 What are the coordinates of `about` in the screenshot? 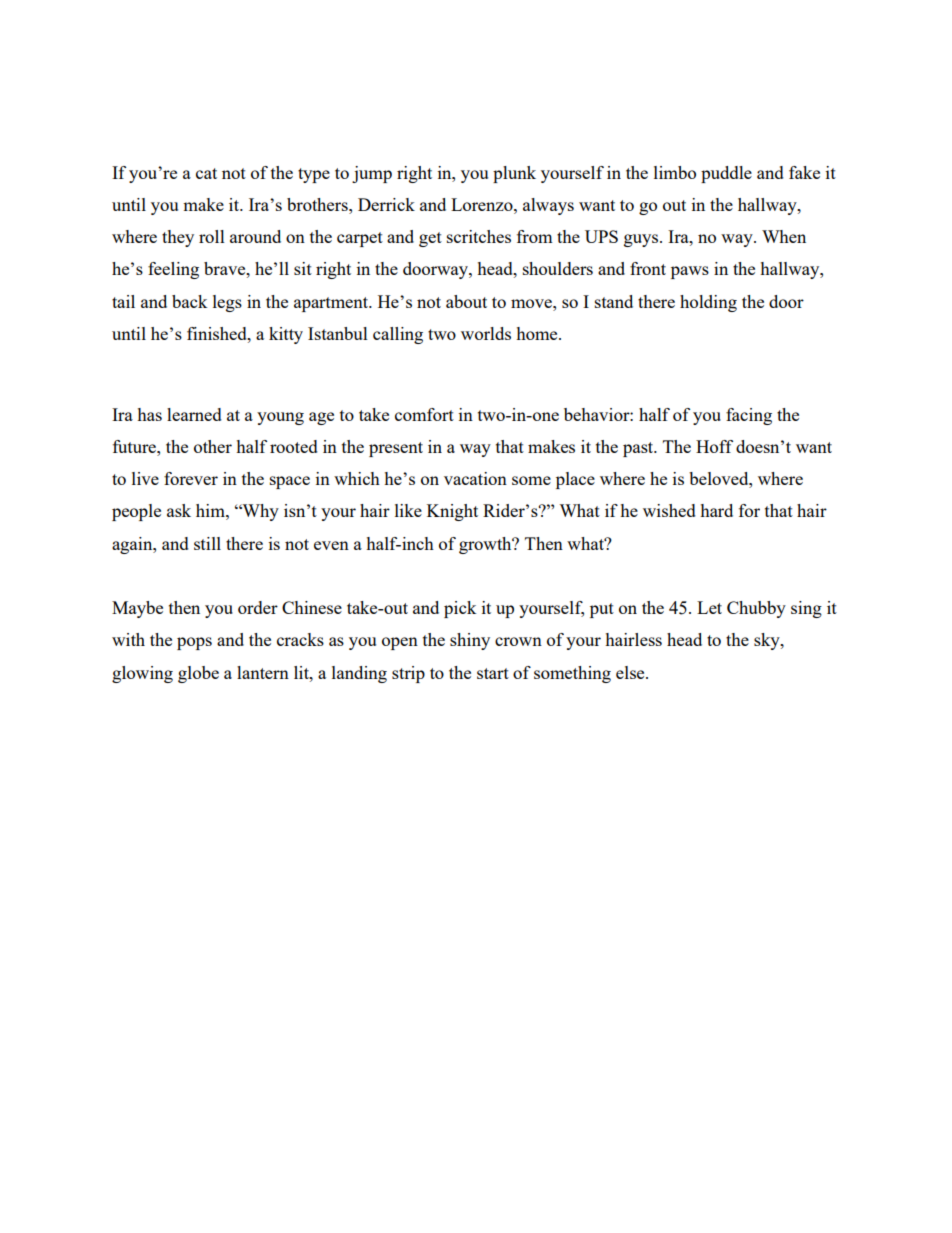 It's located at (466, 301).
